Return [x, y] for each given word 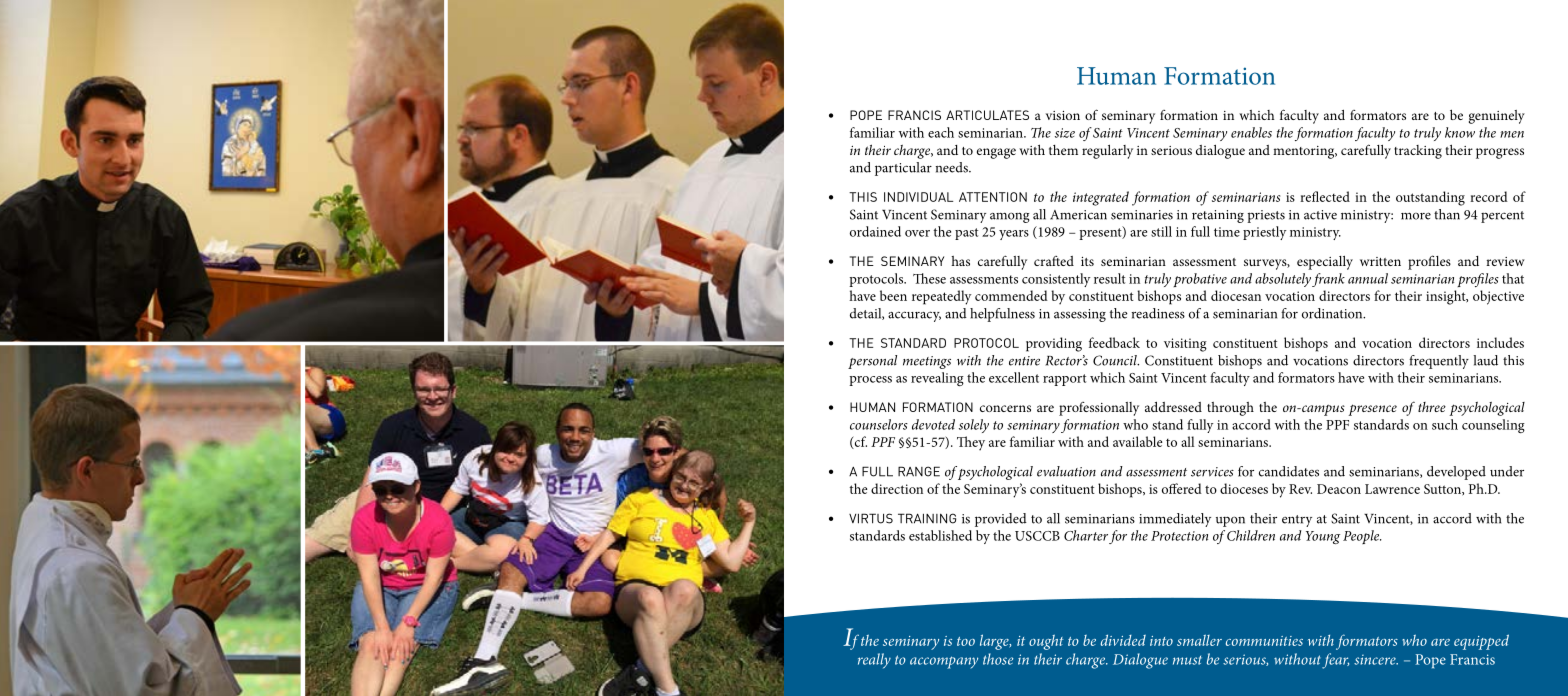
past [966, 234]
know [1460, 132]
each [941, 132]
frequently [1439, 362]
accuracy [914, 316]
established [940, 535]
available [1137, 441]
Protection [1179, 536]
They [971, 443]
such [1445, 424]
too [966, 641]
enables [1251, 132]
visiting [1185, 345]
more [1416, 216]
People [1362, 537]
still [1161, 231]
